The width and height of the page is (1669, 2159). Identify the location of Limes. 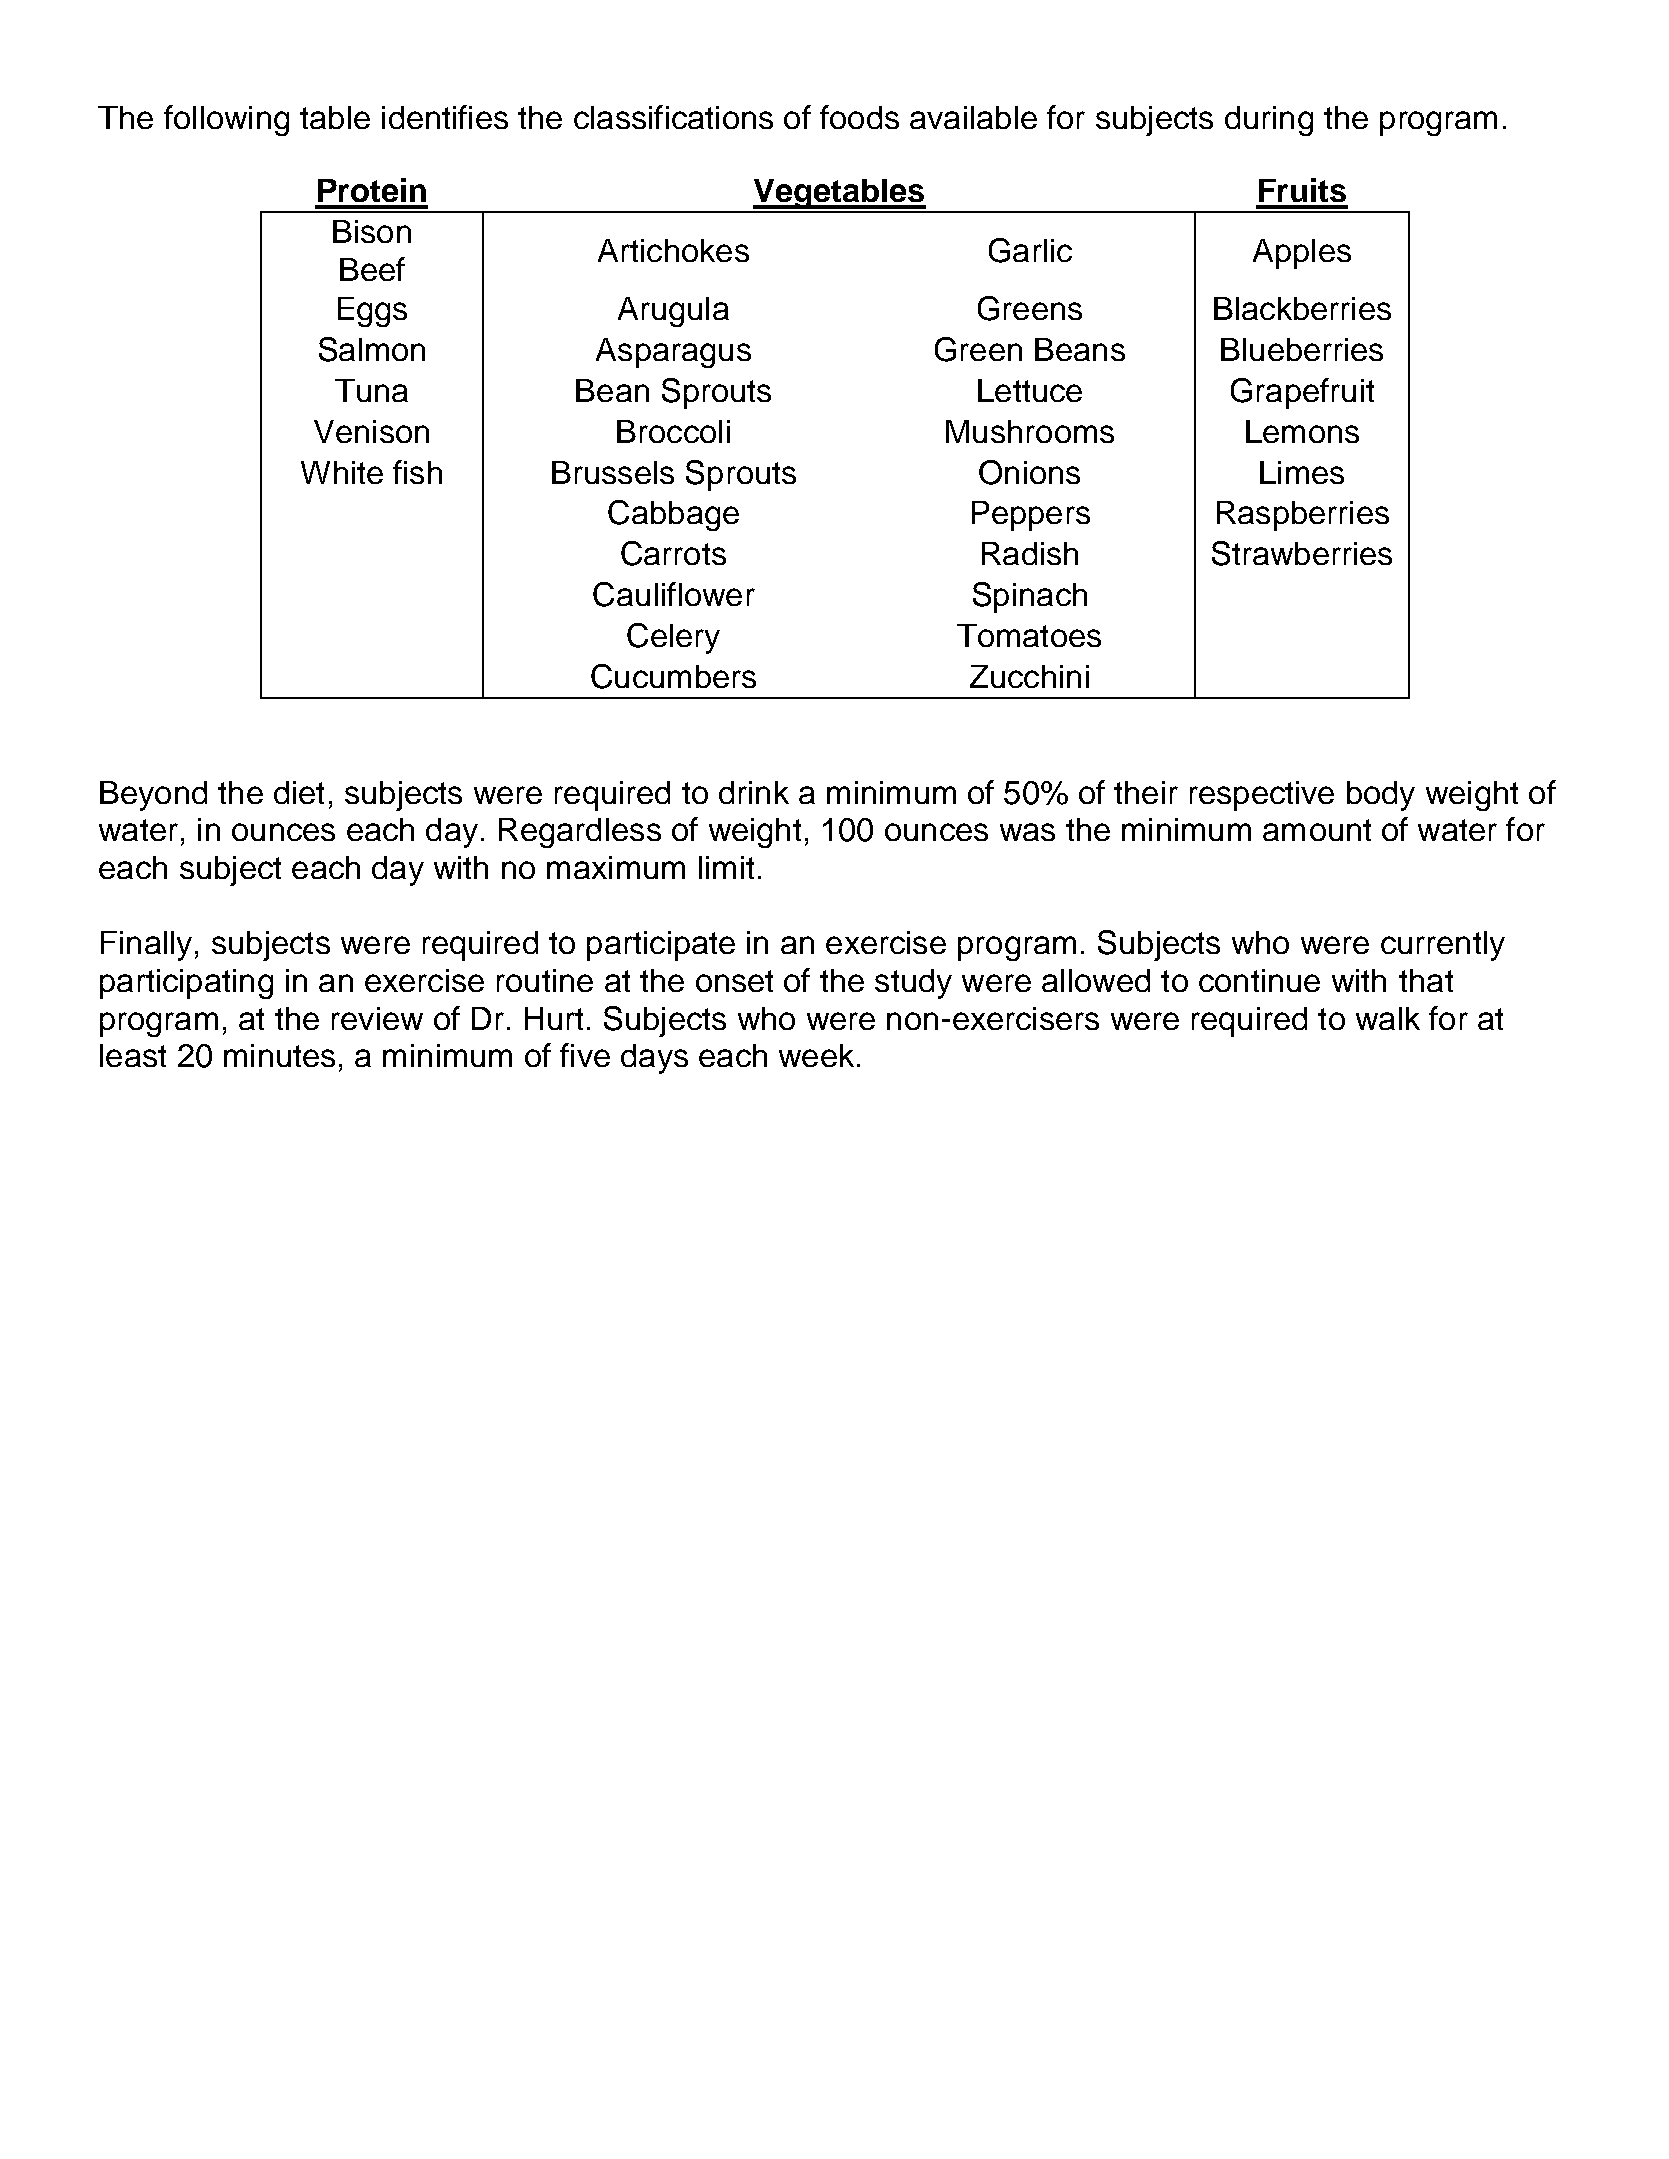
(1302, 472).
